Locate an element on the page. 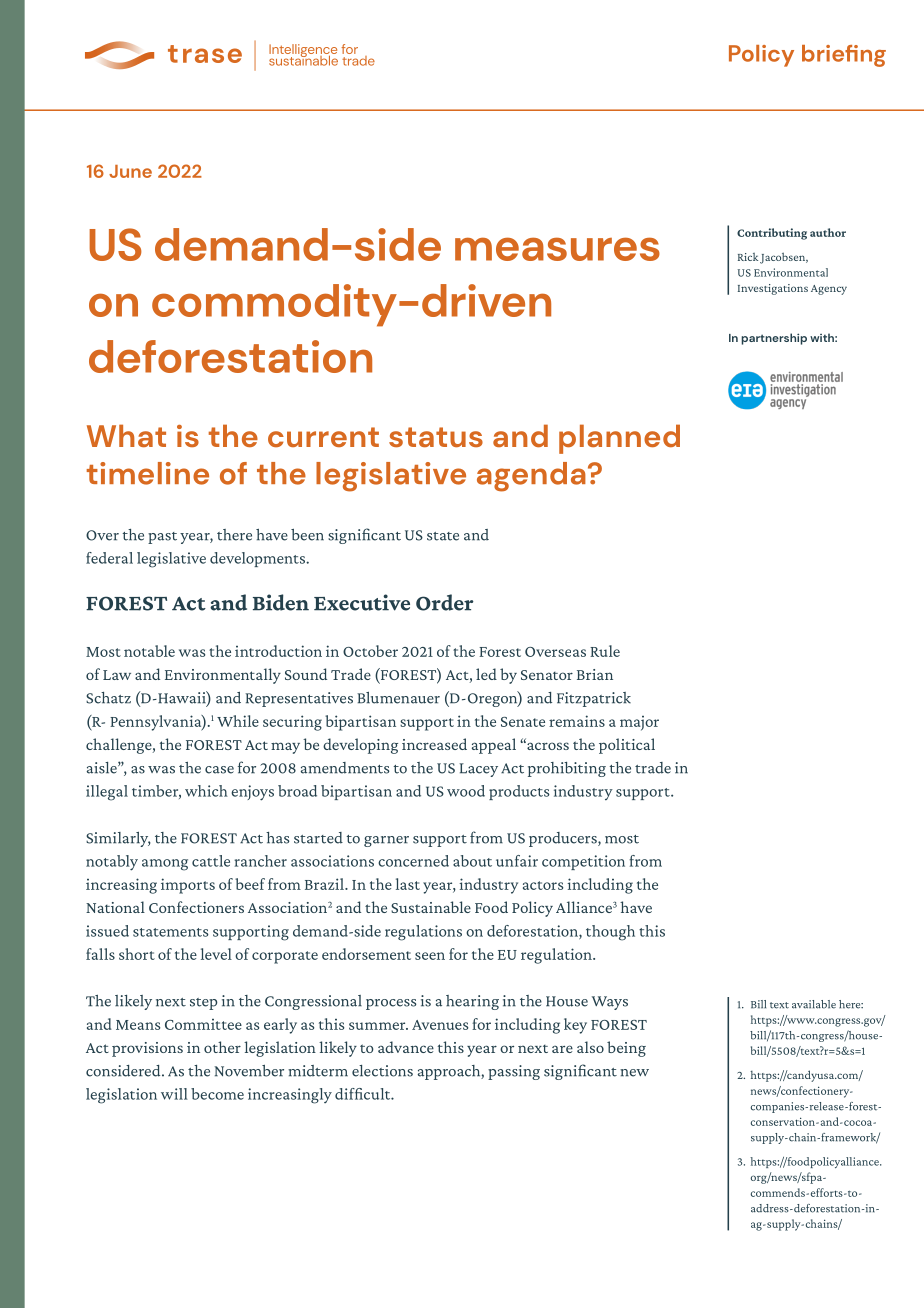  led is located at coordinates (486, 674).
